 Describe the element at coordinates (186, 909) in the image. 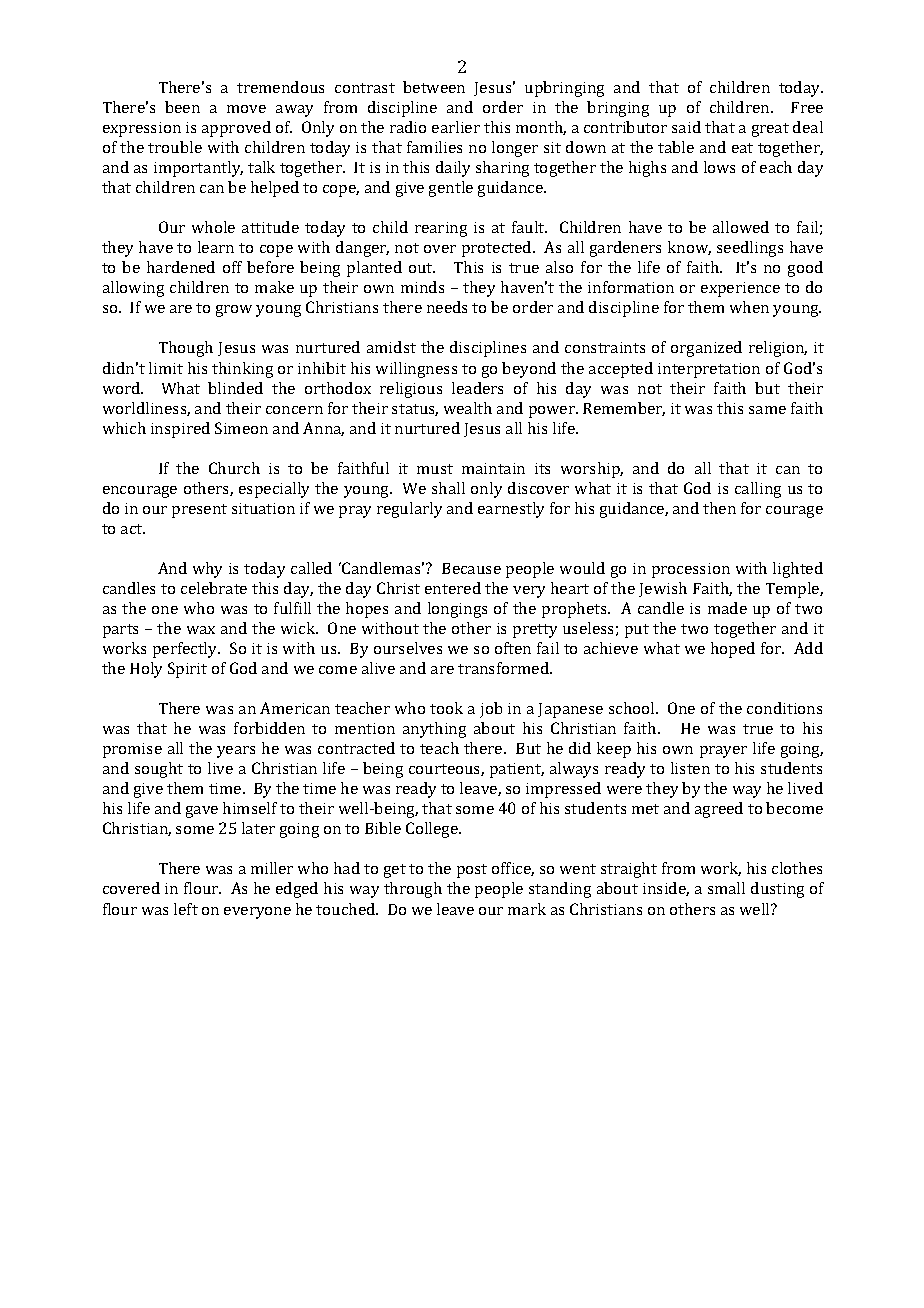

I see `left` at that location.
